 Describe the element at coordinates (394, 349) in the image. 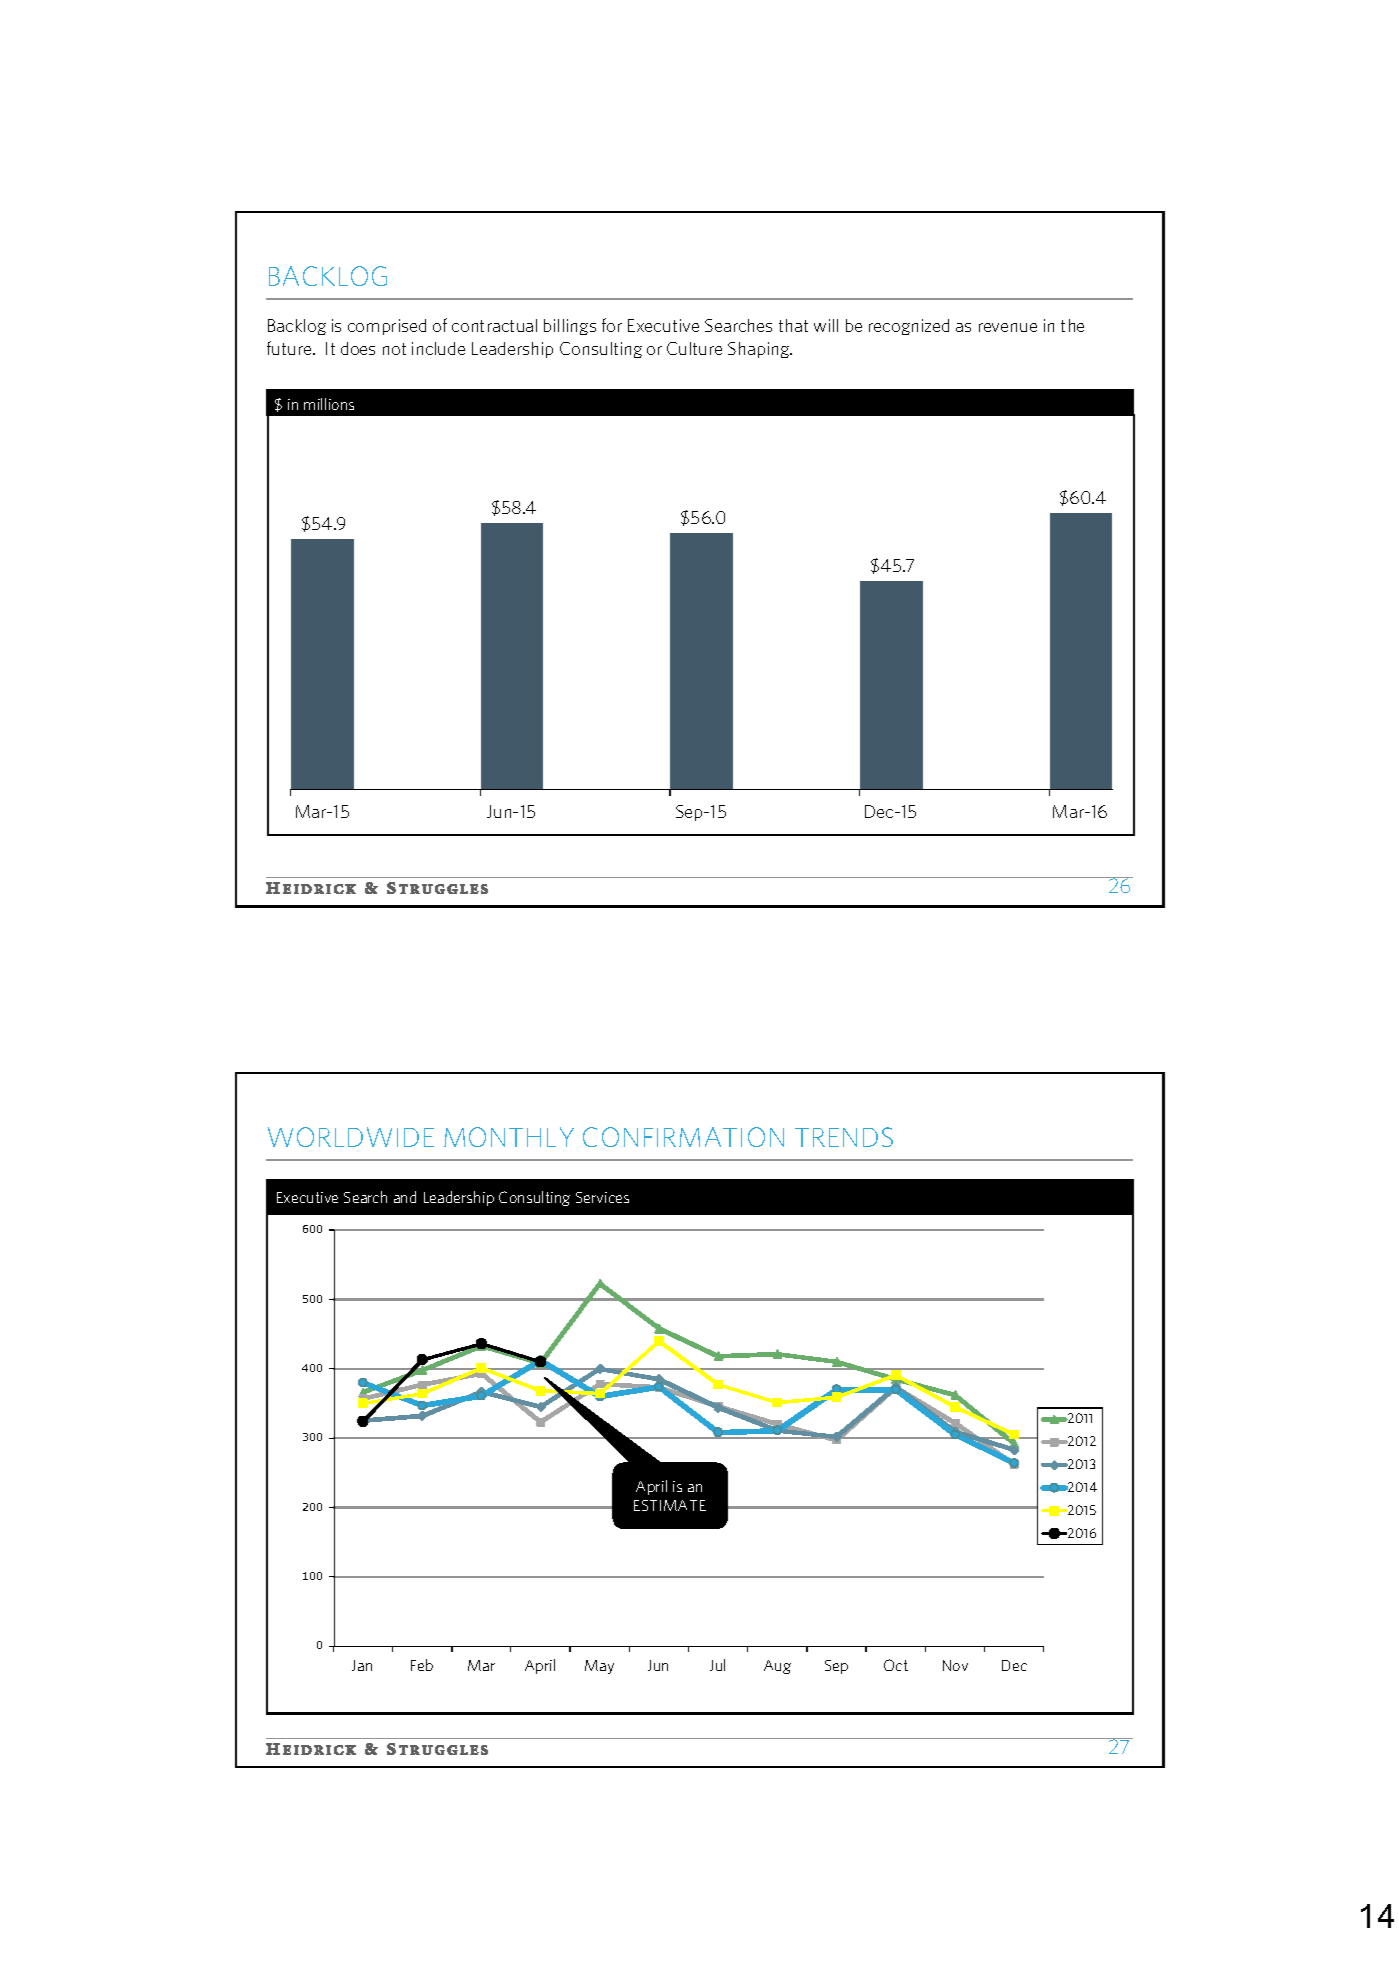

I see `not` at that location.
